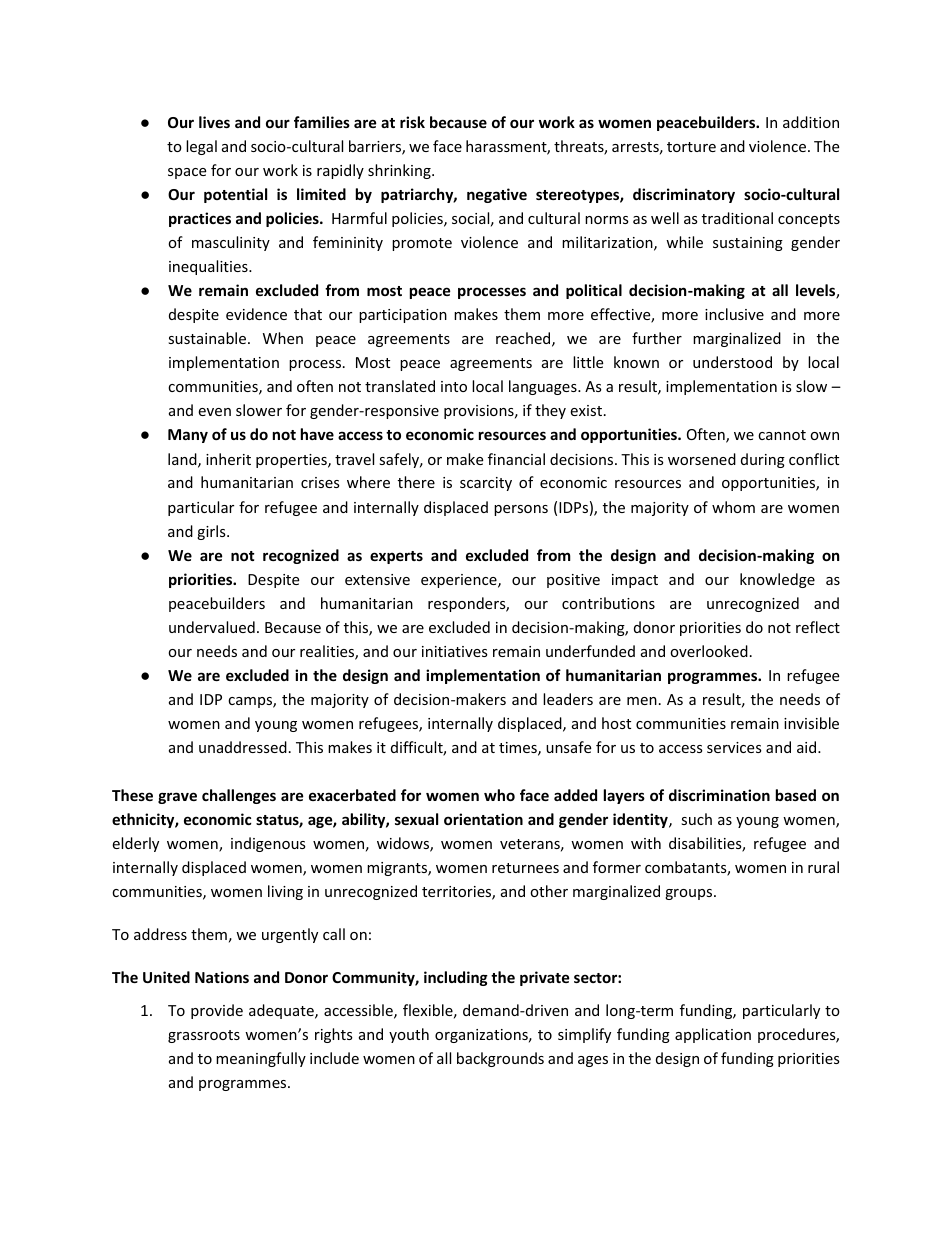  Describe the element at coordinates (201, 147) in the document. I see `legal` at that location.
